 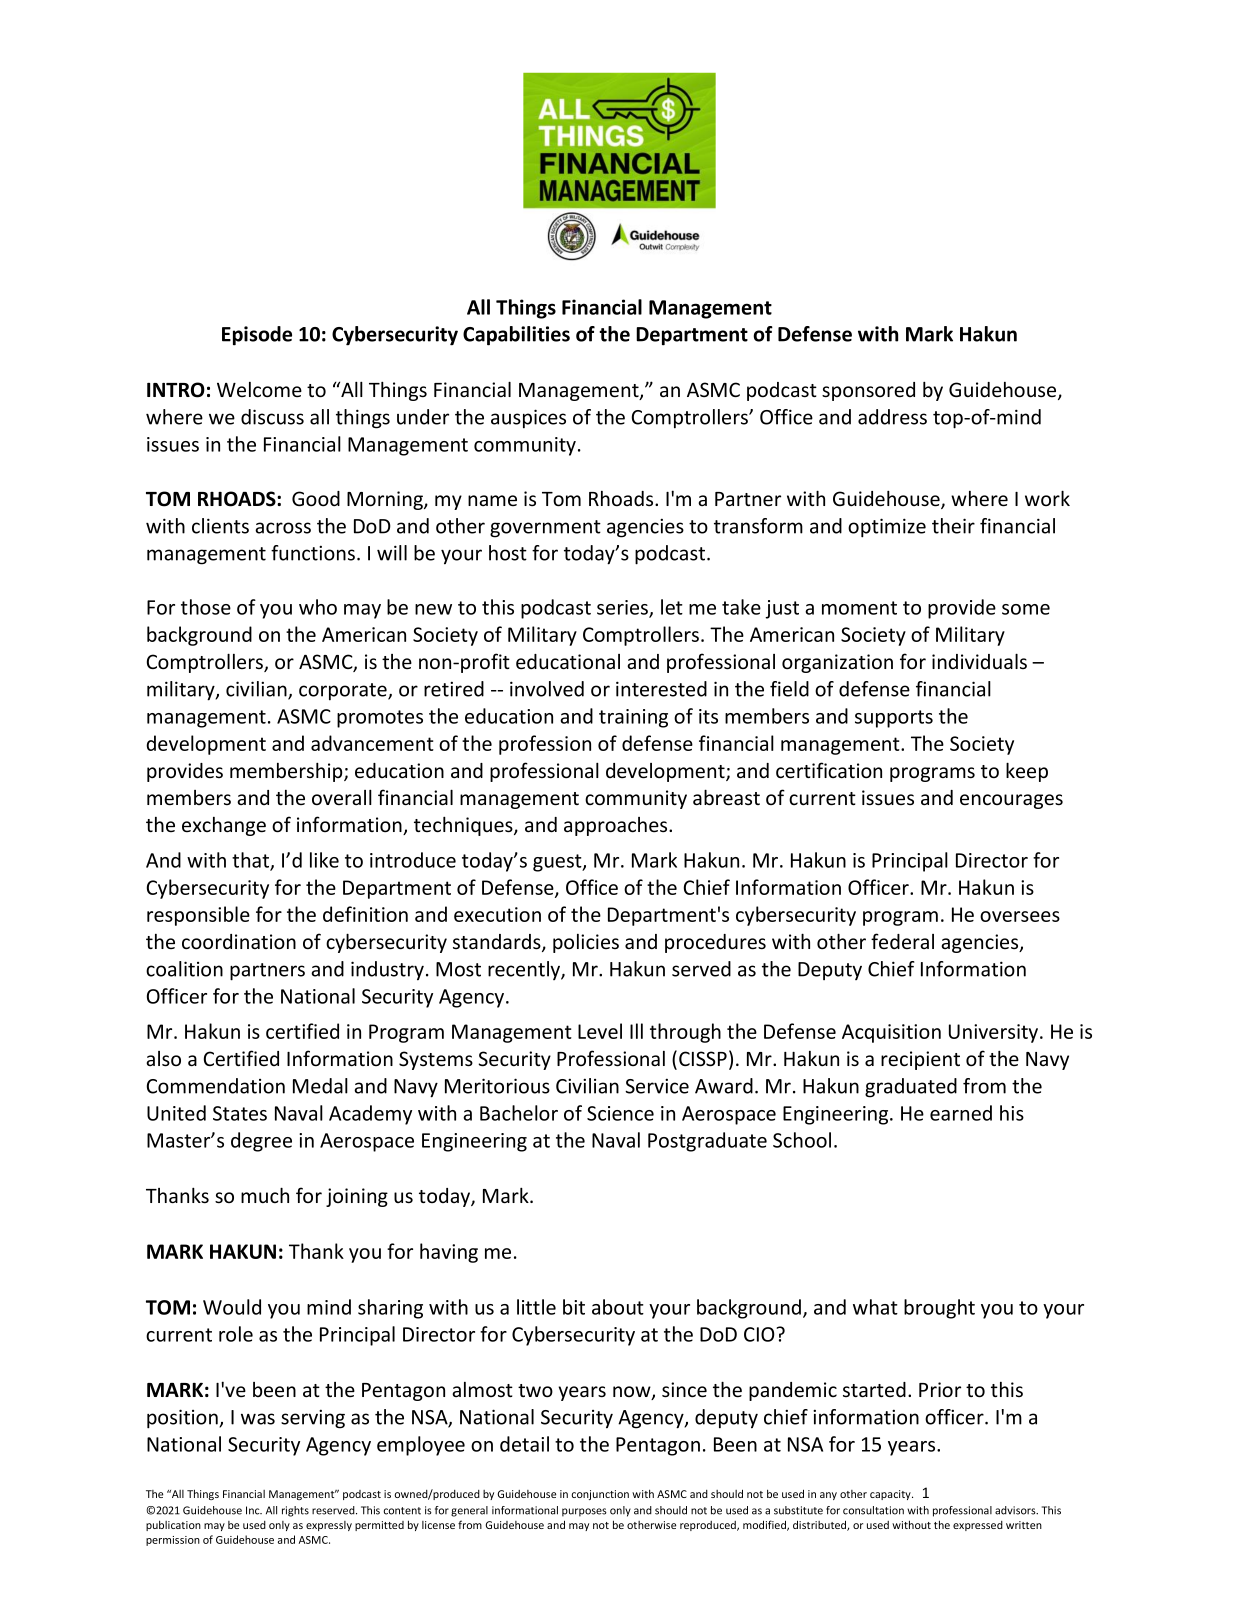 I want to click on coordination, so click(x=239, y=942).
